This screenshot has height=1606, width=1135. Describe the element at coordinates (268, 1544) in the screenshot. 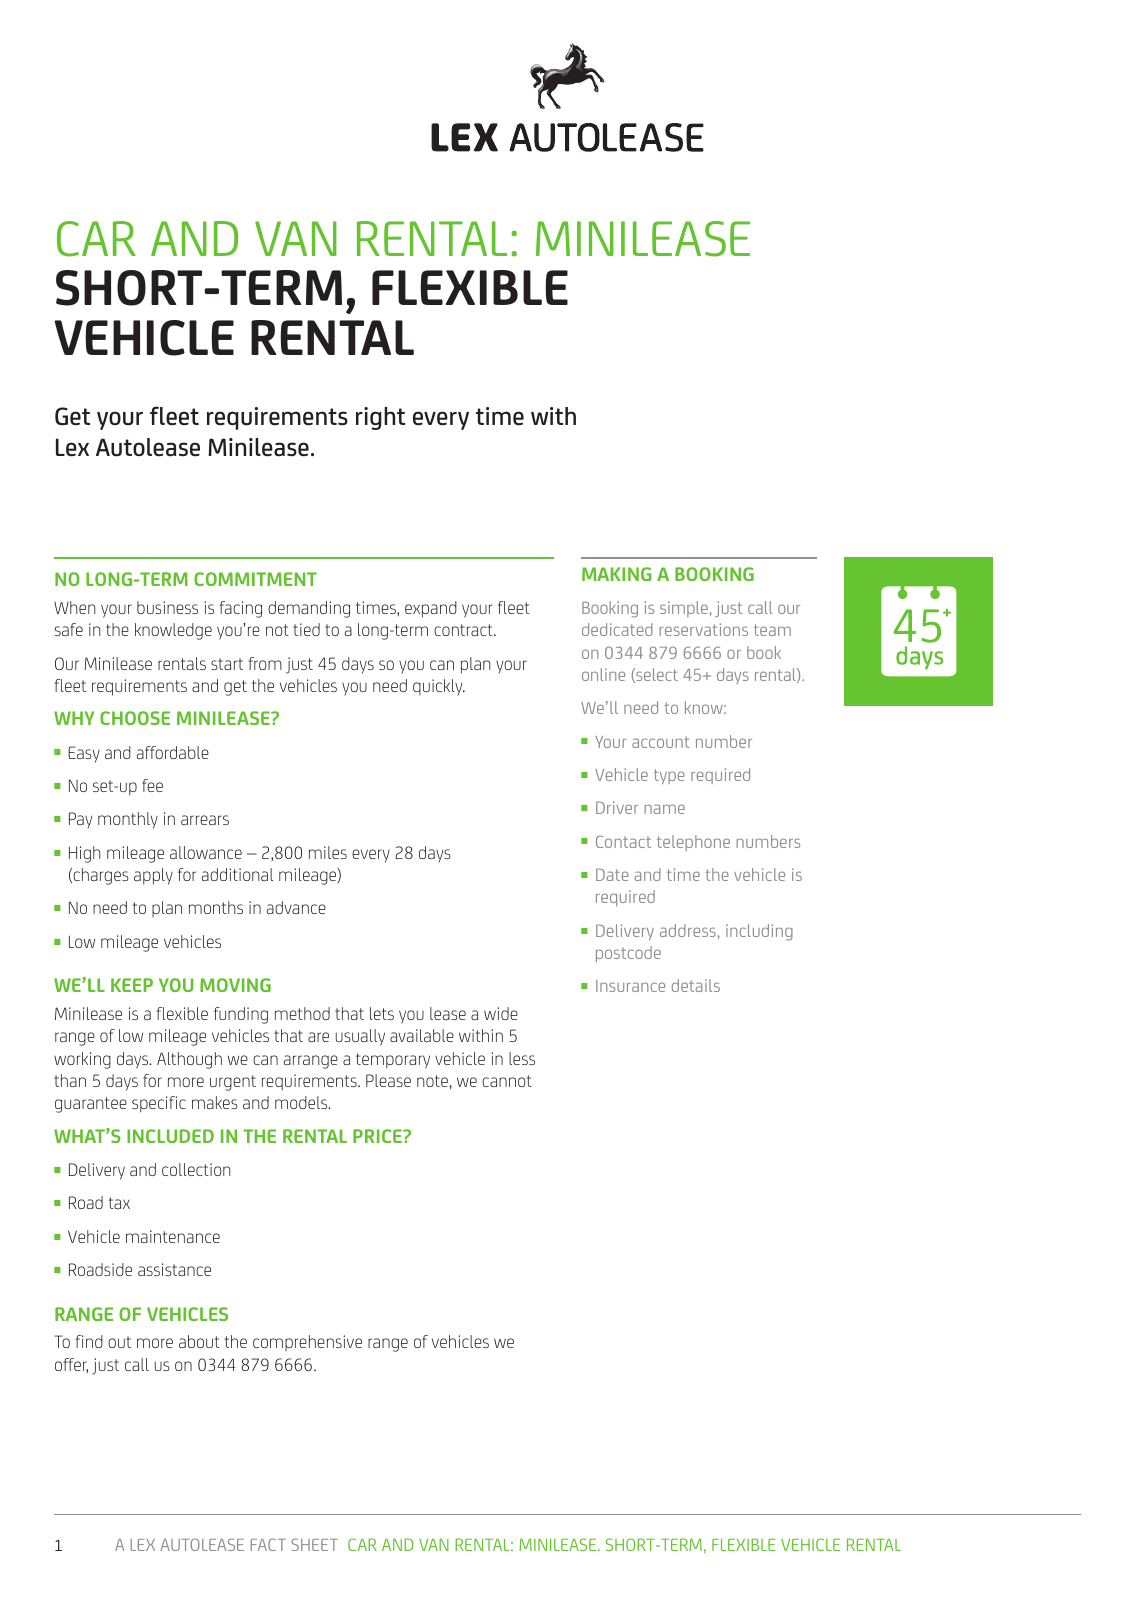

I see `FACT` at that location.
